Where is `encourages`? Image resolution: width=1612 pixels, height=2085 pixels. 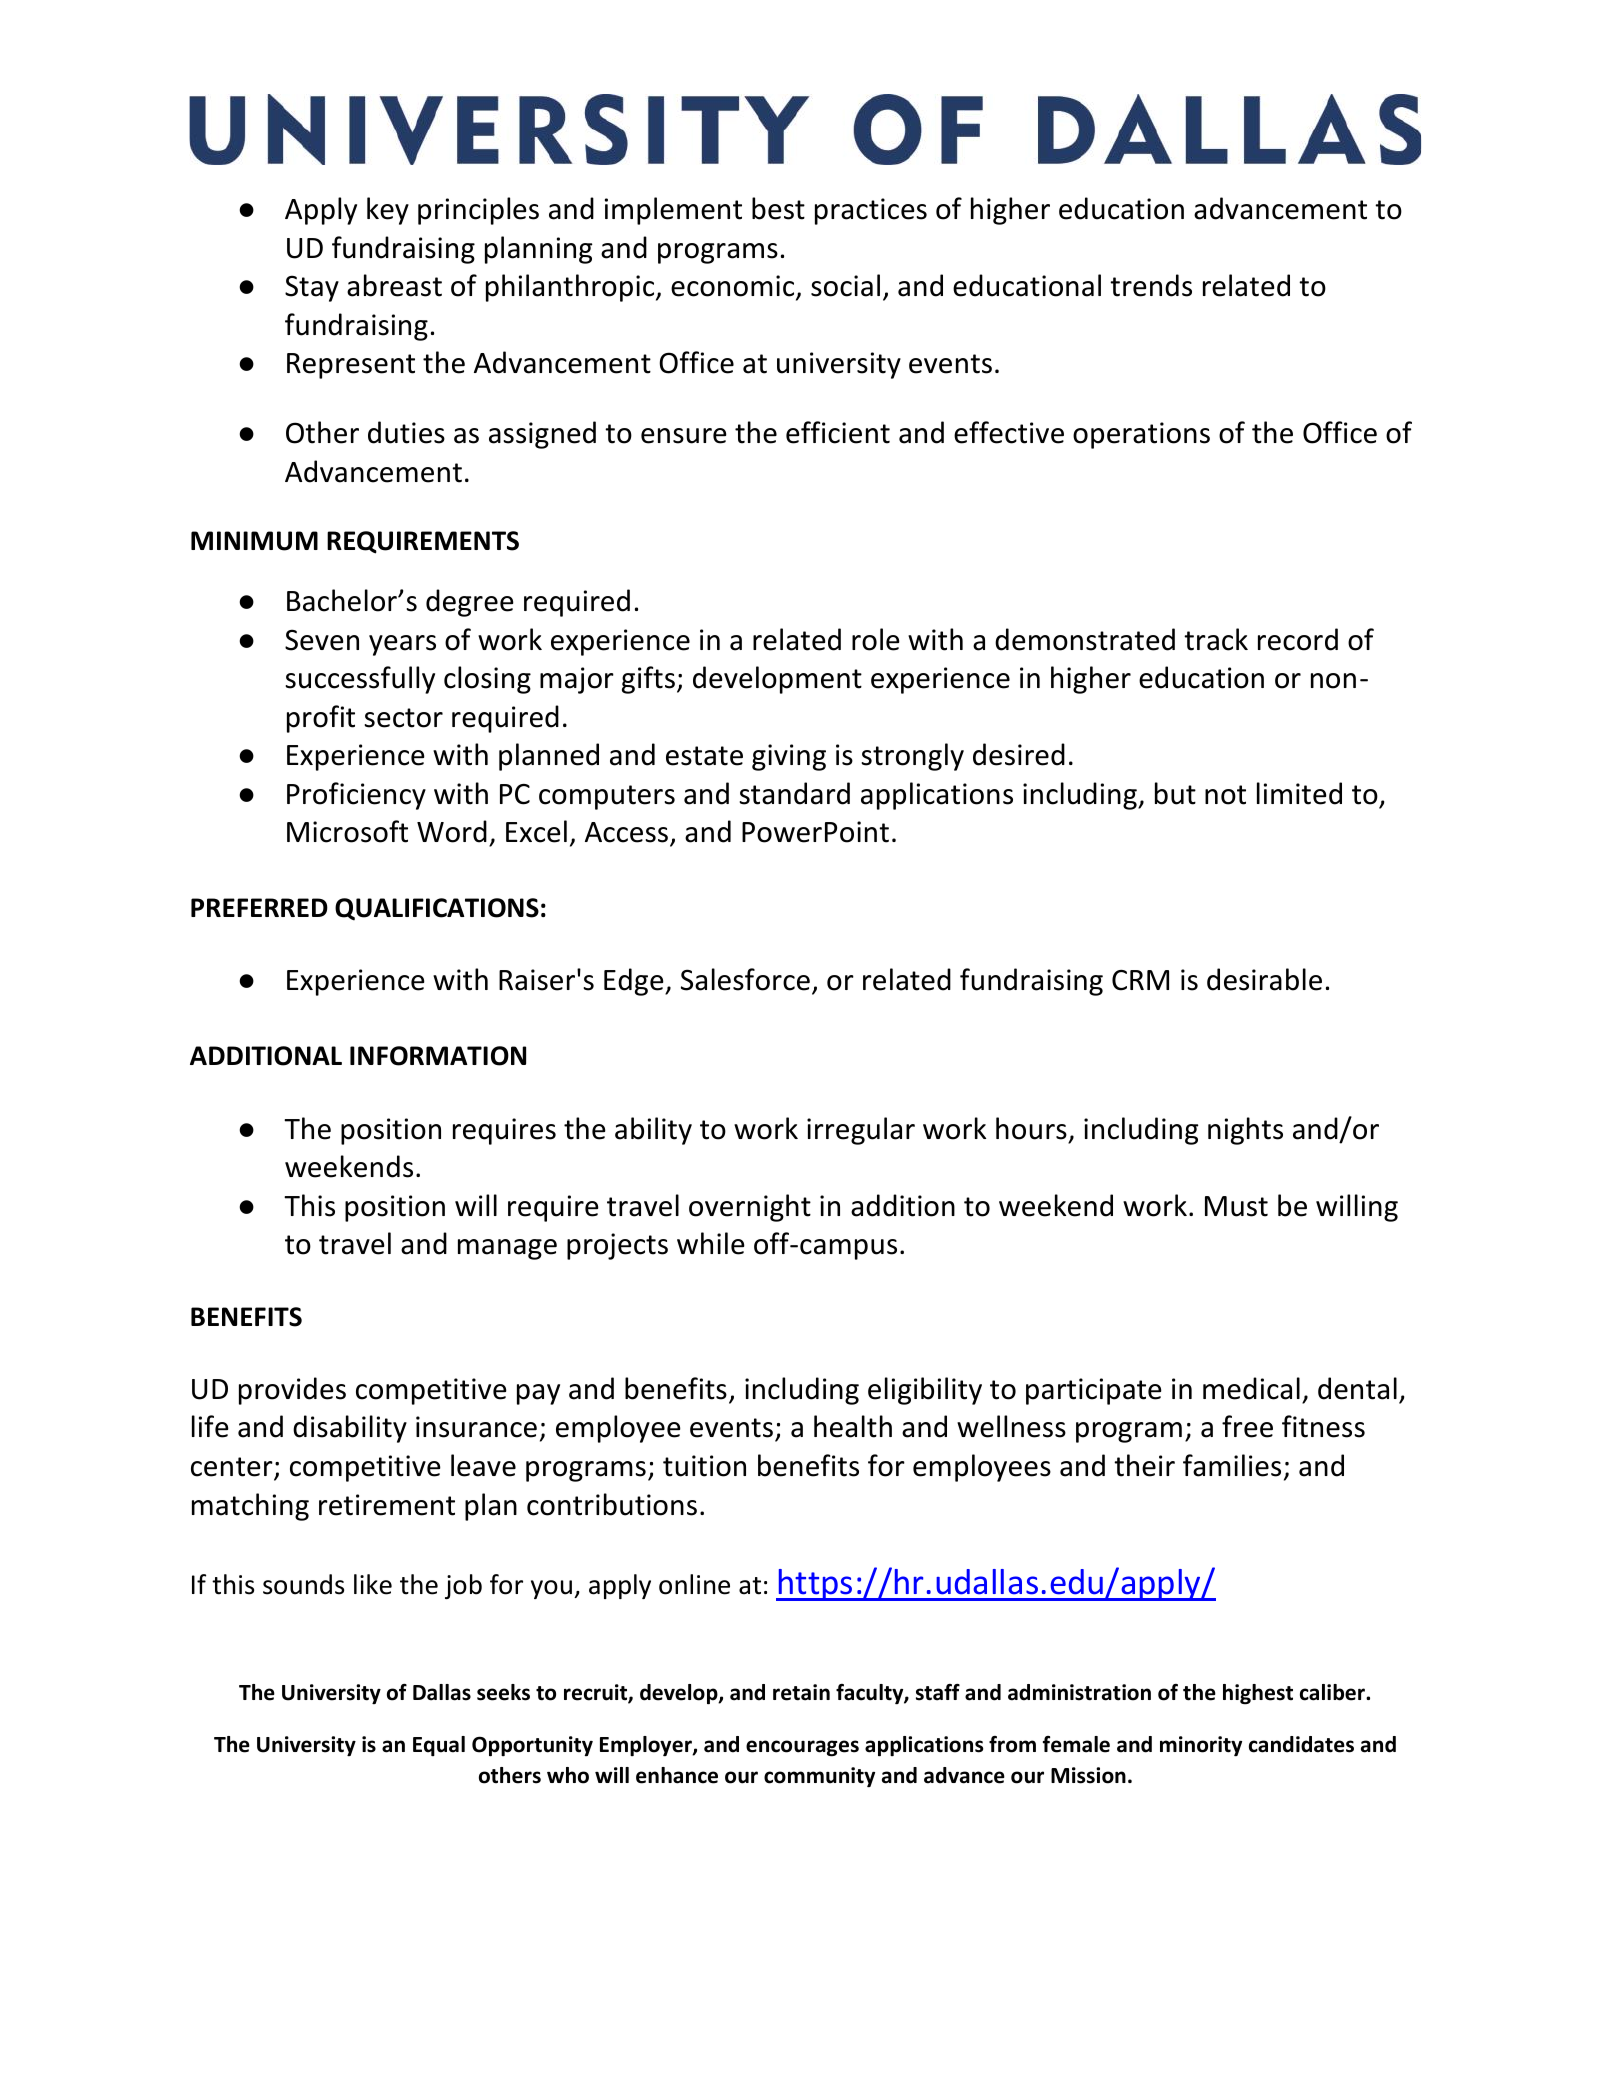
encourages is located at coordinates (802, 1748).
